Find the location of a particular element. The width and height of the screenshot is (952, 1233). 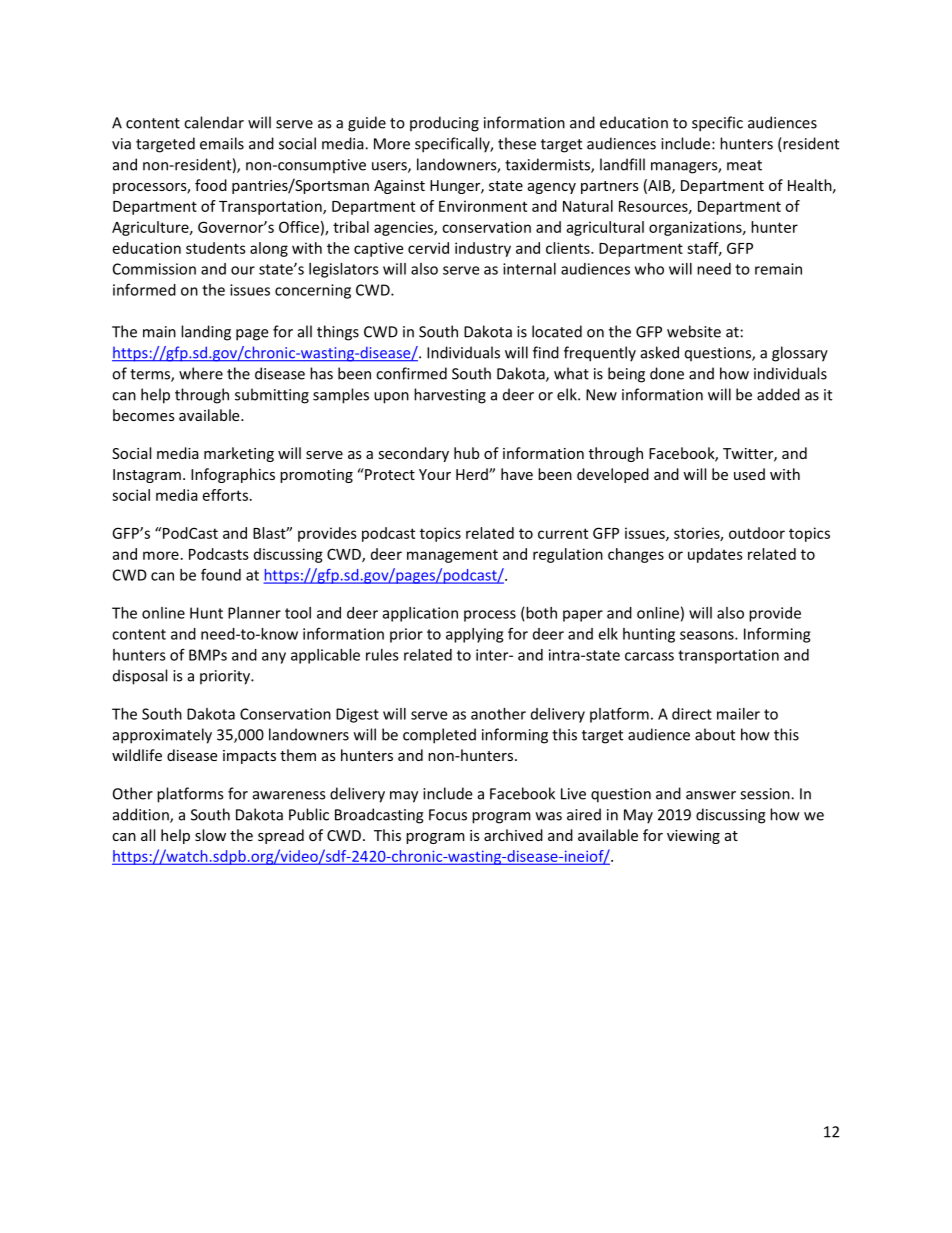

emails is located at coordinates (222, 143).
